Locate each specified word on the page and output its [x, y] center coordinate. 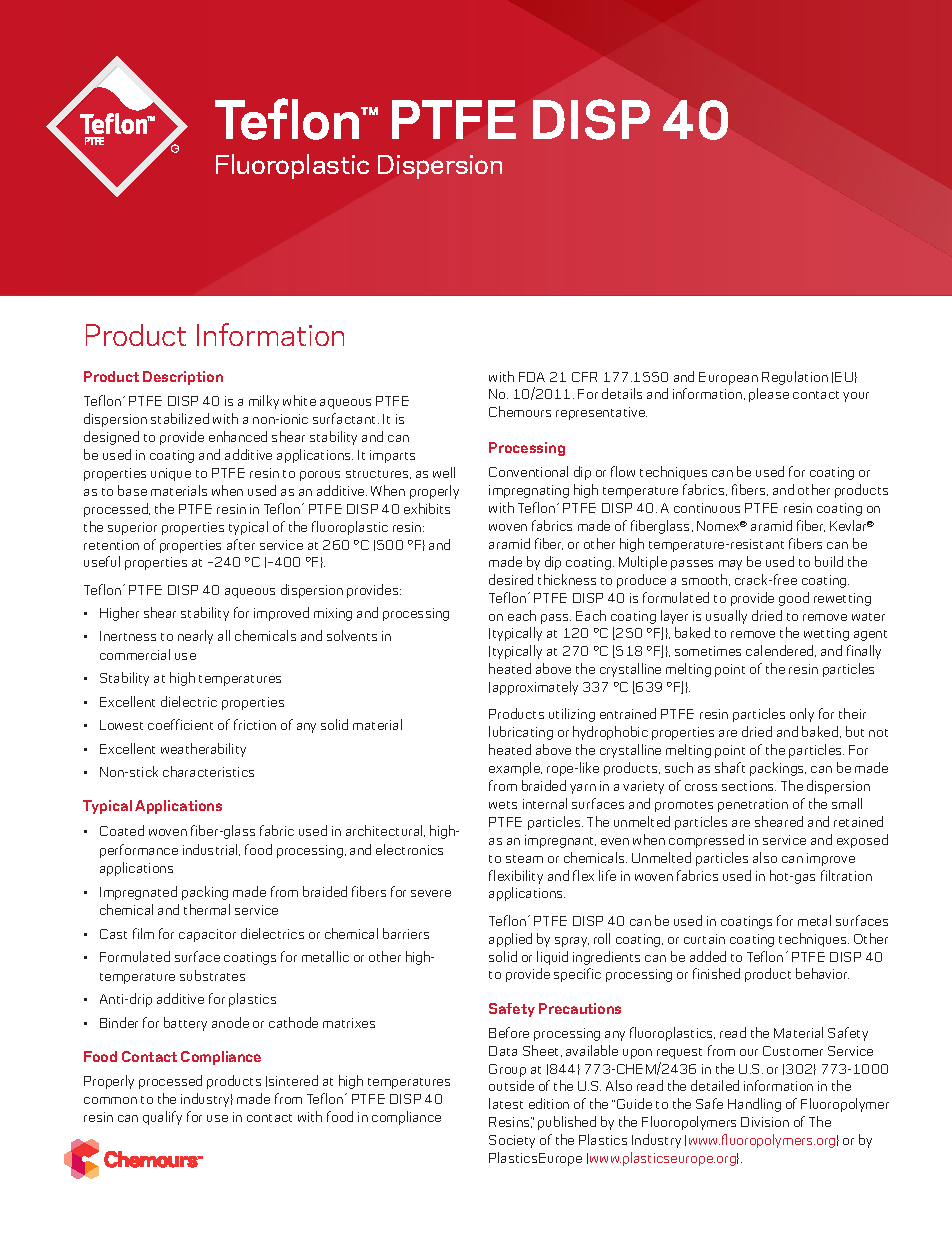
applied [510, 940]
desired [511, 579]
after [241, 544]
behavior [822, 973]
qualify [162, 1118]
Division [765, 1122]
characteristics [208, 771]
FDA [532, 377]
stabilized [180, 418]
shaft [730, 767]
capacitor [207, 935]
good [794, 599]
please [769, 395]
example [515, 769]
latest [506, 1103]
